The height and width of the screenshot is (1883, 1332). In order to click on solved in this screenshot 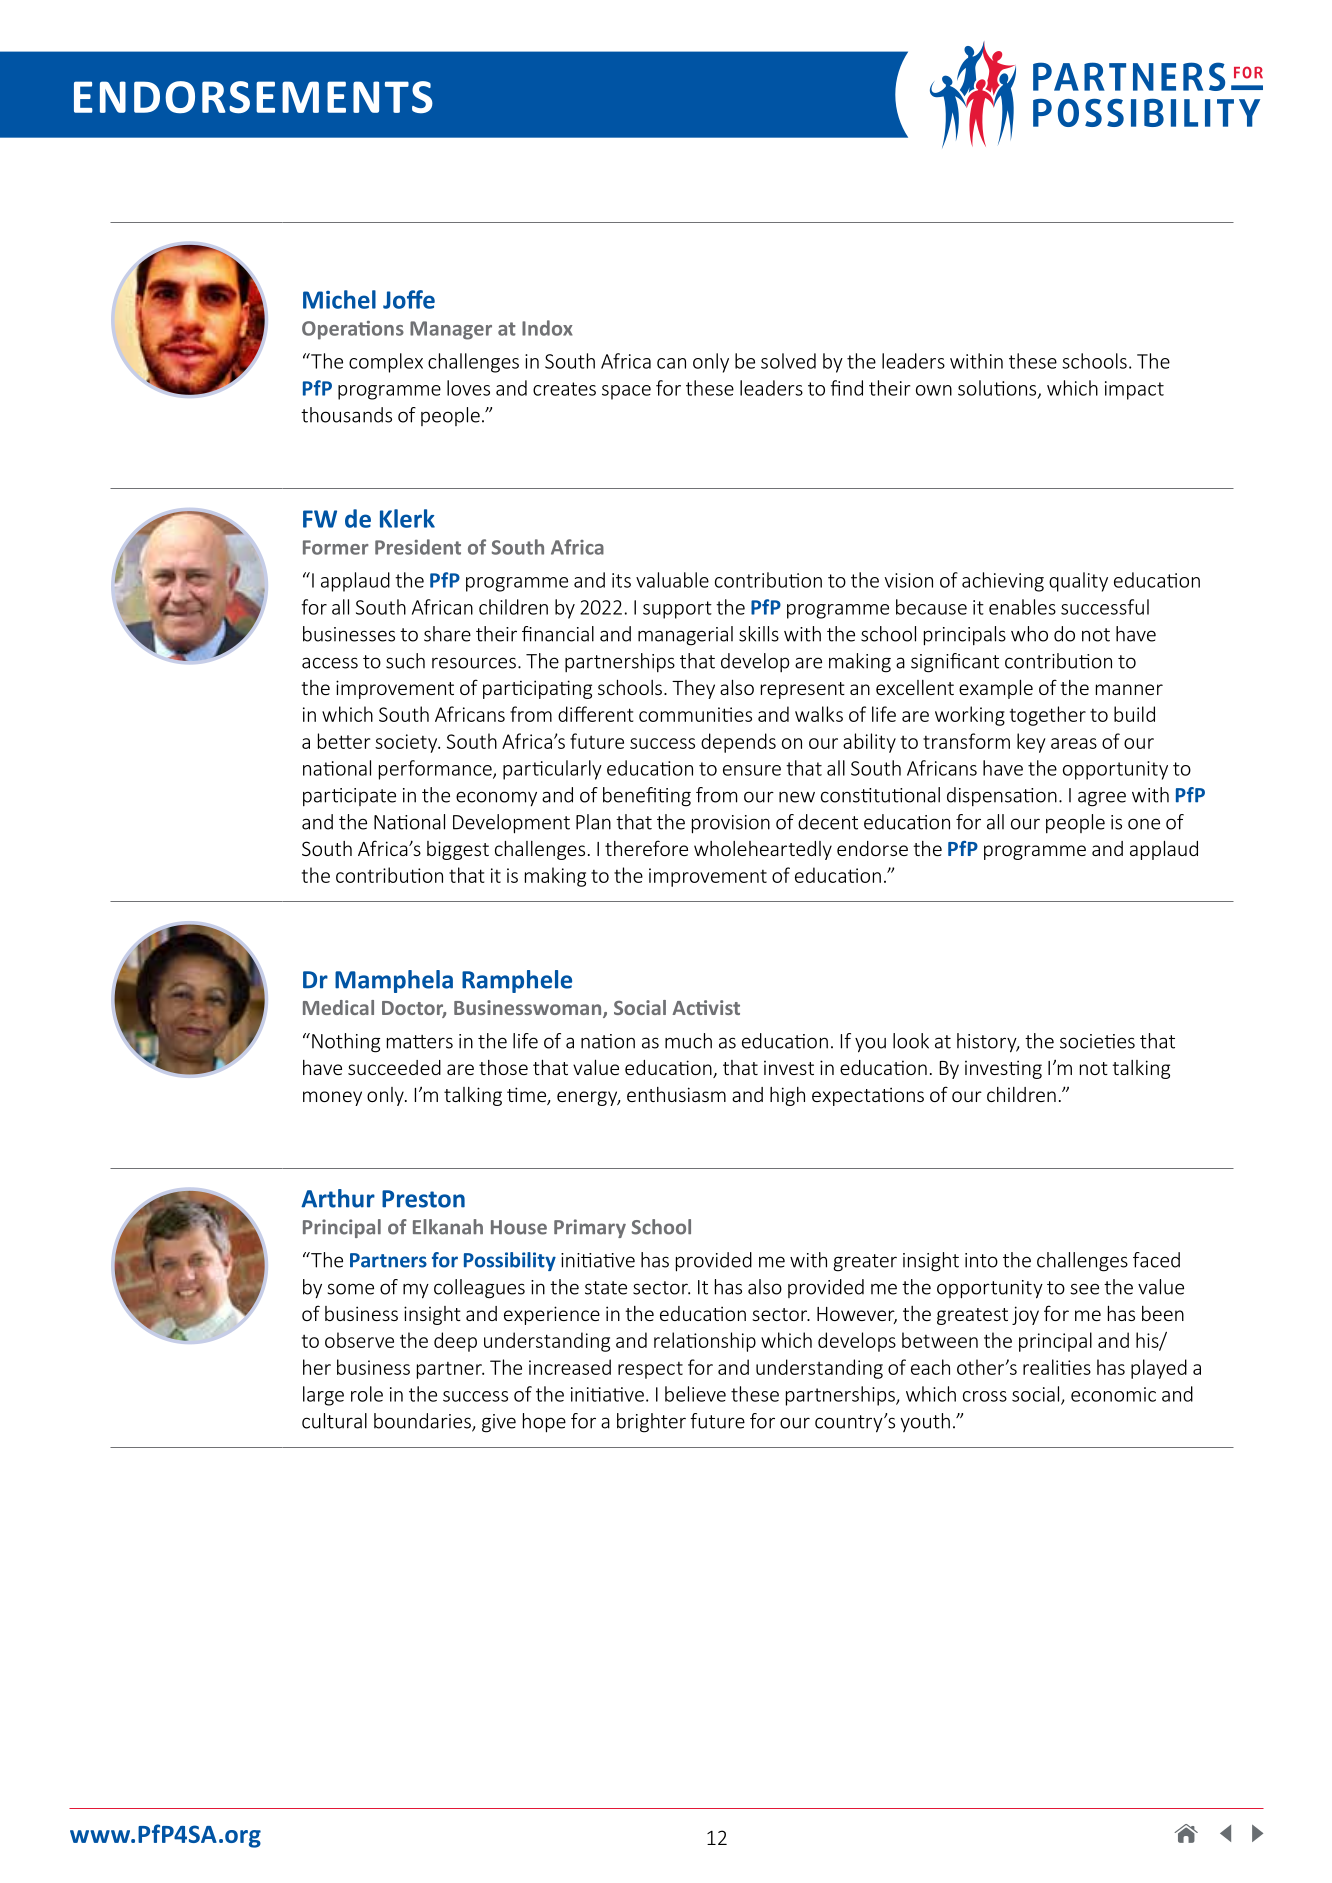, I will do `click(788, 361)`.
